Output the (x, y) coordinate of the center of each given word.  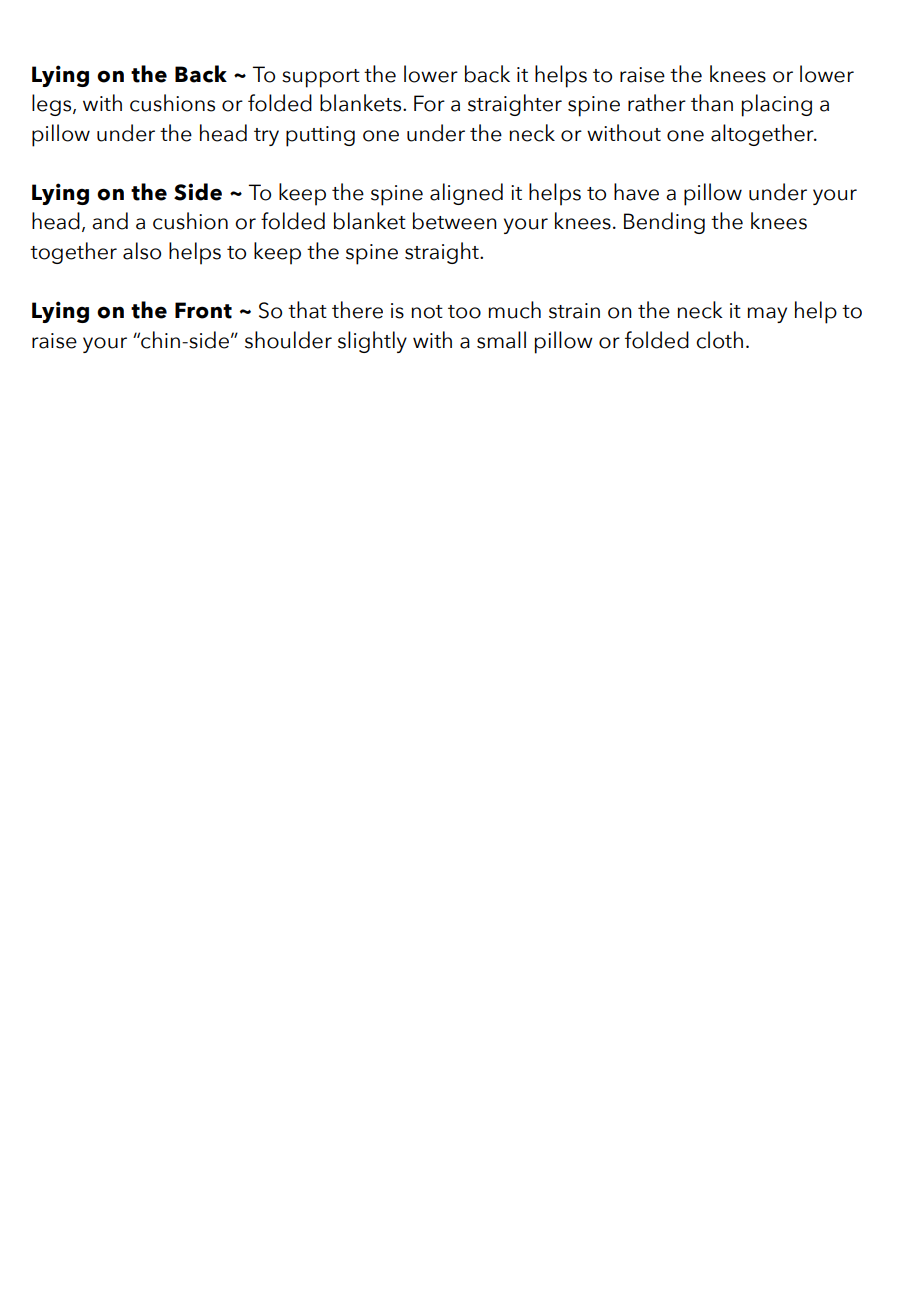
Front (203, 310)
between (455, 221)
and (110, 221)
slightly (372, 342)
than (712, 103)
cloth (719, 340)
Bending (664, 223)
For (429, 103)
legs (53, 105)
